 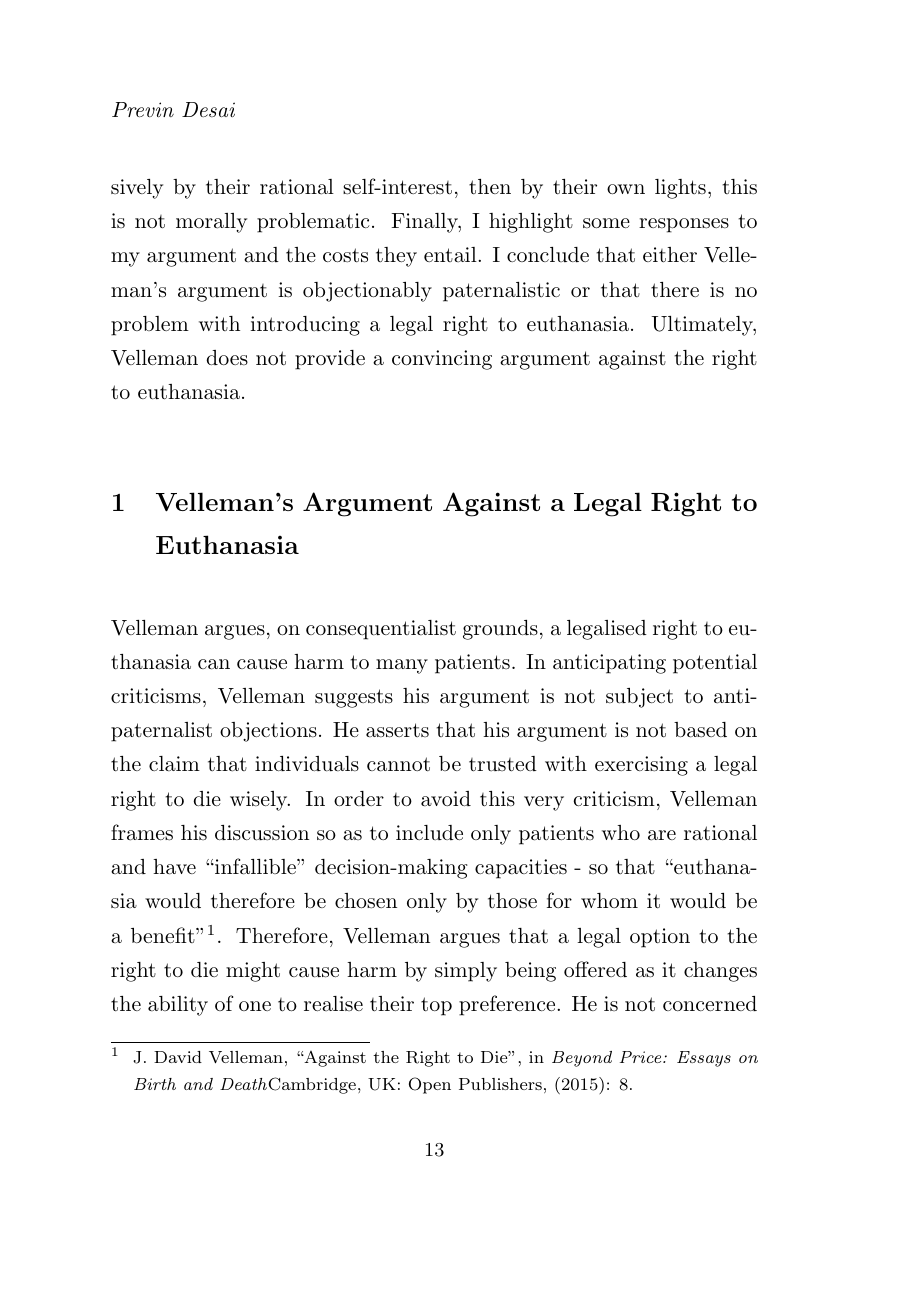 I want to click on Open, so click(x=430, y=1085).
